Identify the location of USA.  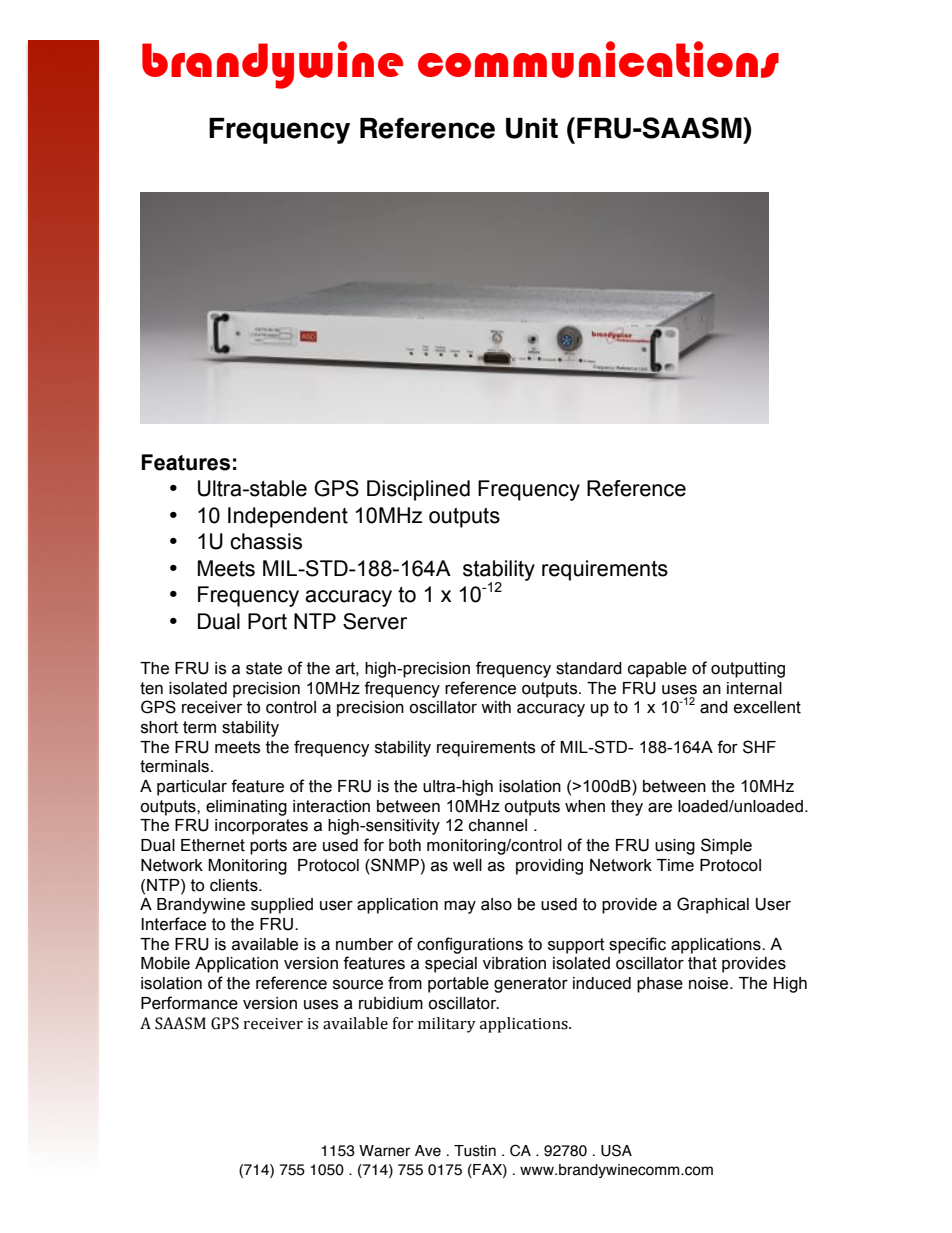
(616, 1150).
